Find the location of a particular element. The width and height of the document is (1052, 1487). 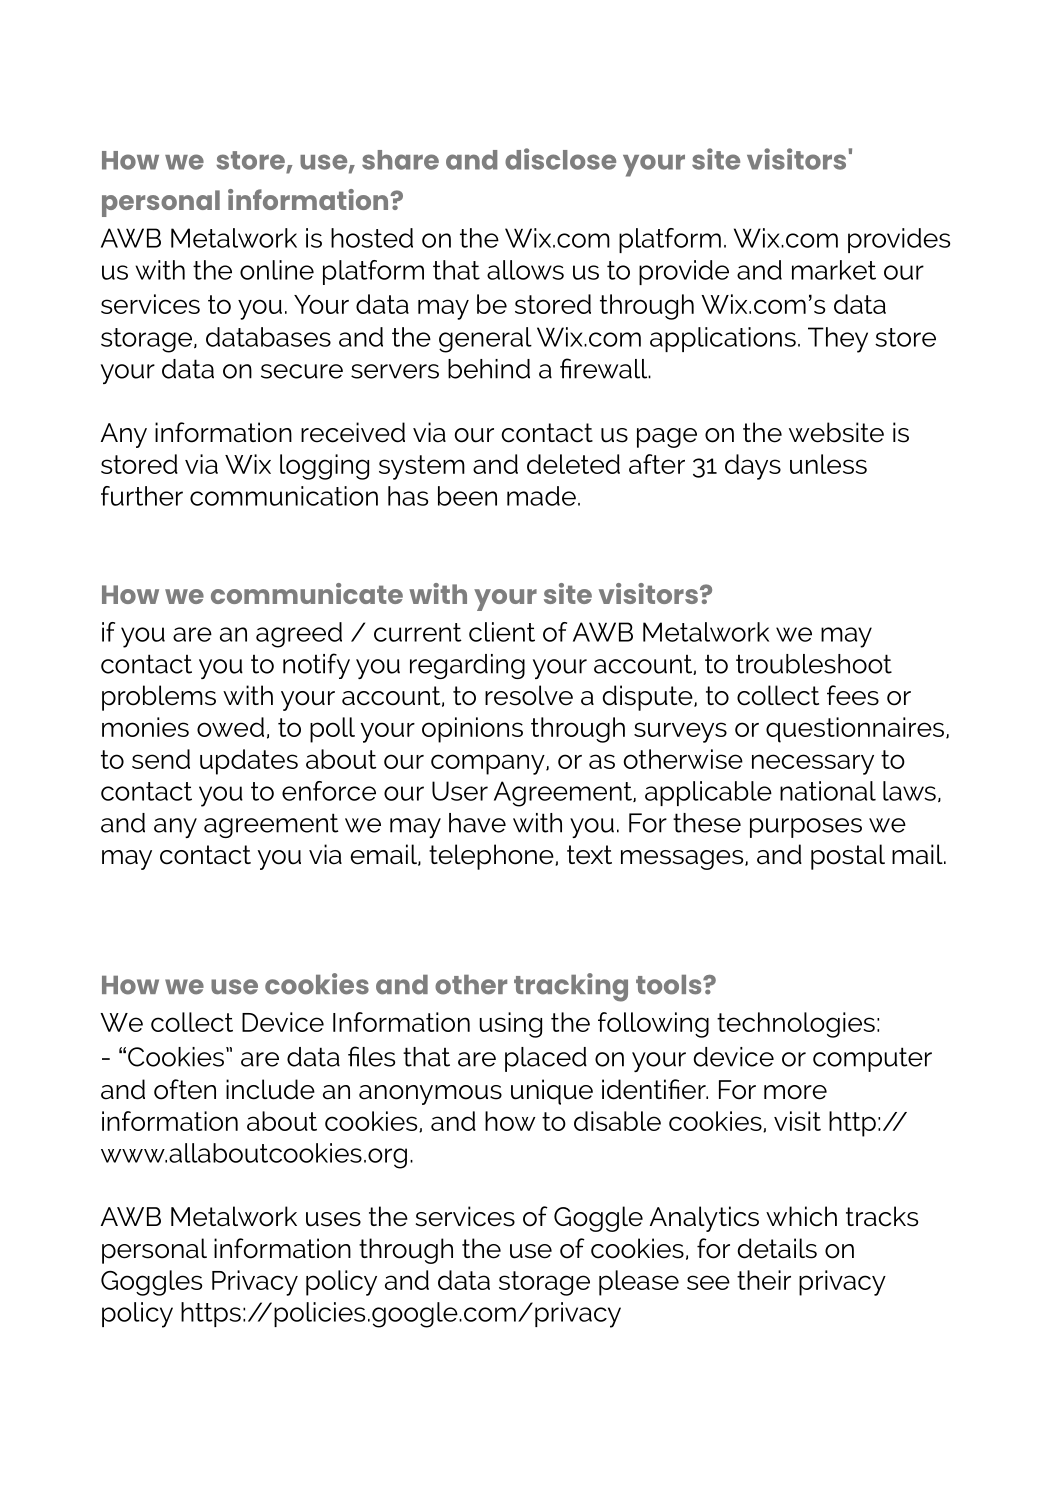

market is located at coordinates (834, 270).
